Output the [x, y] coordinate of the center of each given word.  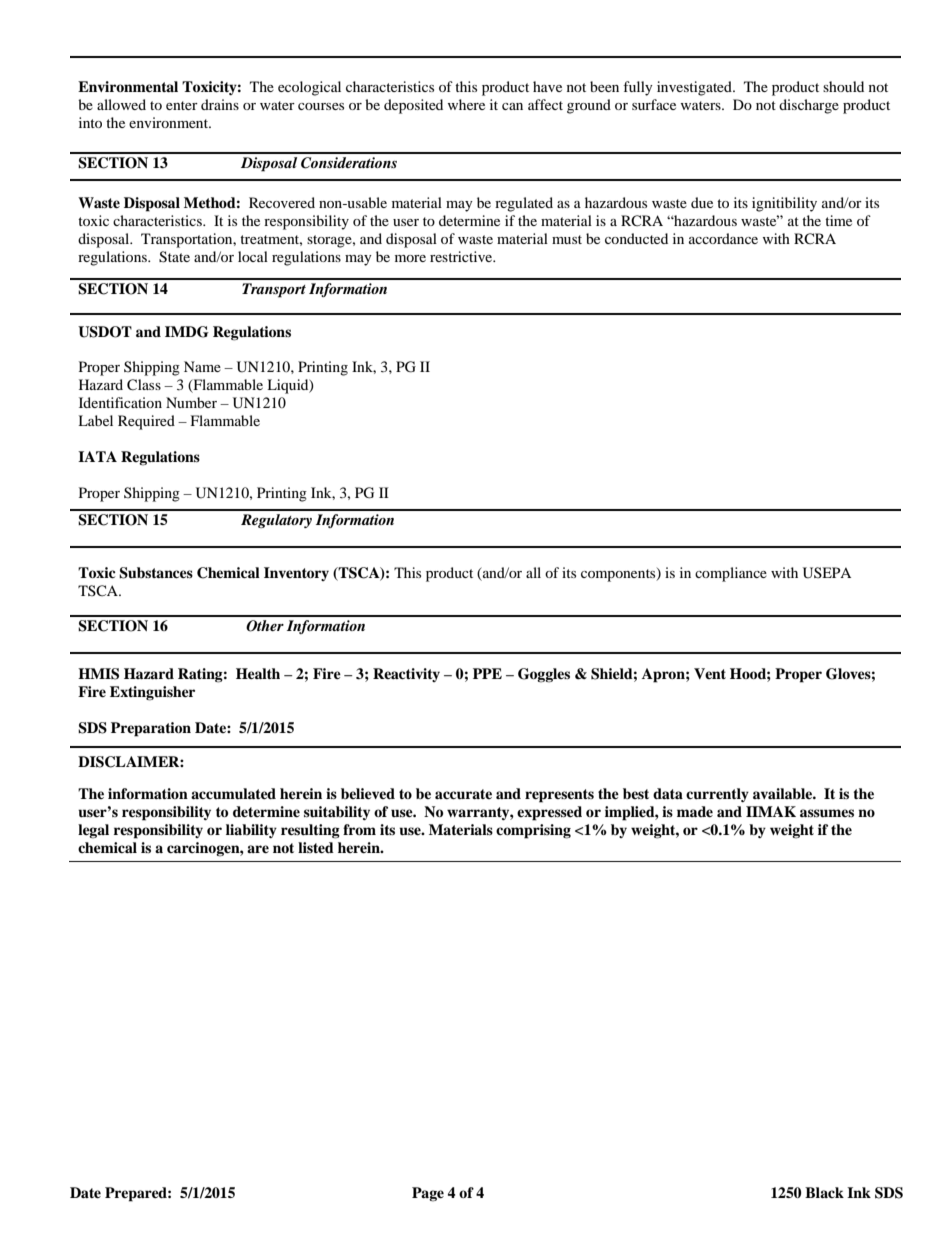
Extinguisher [152, 693]
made [695, 811]
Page [428, 1194]
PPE [487, 673]
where [466, 104]
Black [824, 1192]
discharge [809, 106]
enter [182, 105]
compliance [731, 574]
